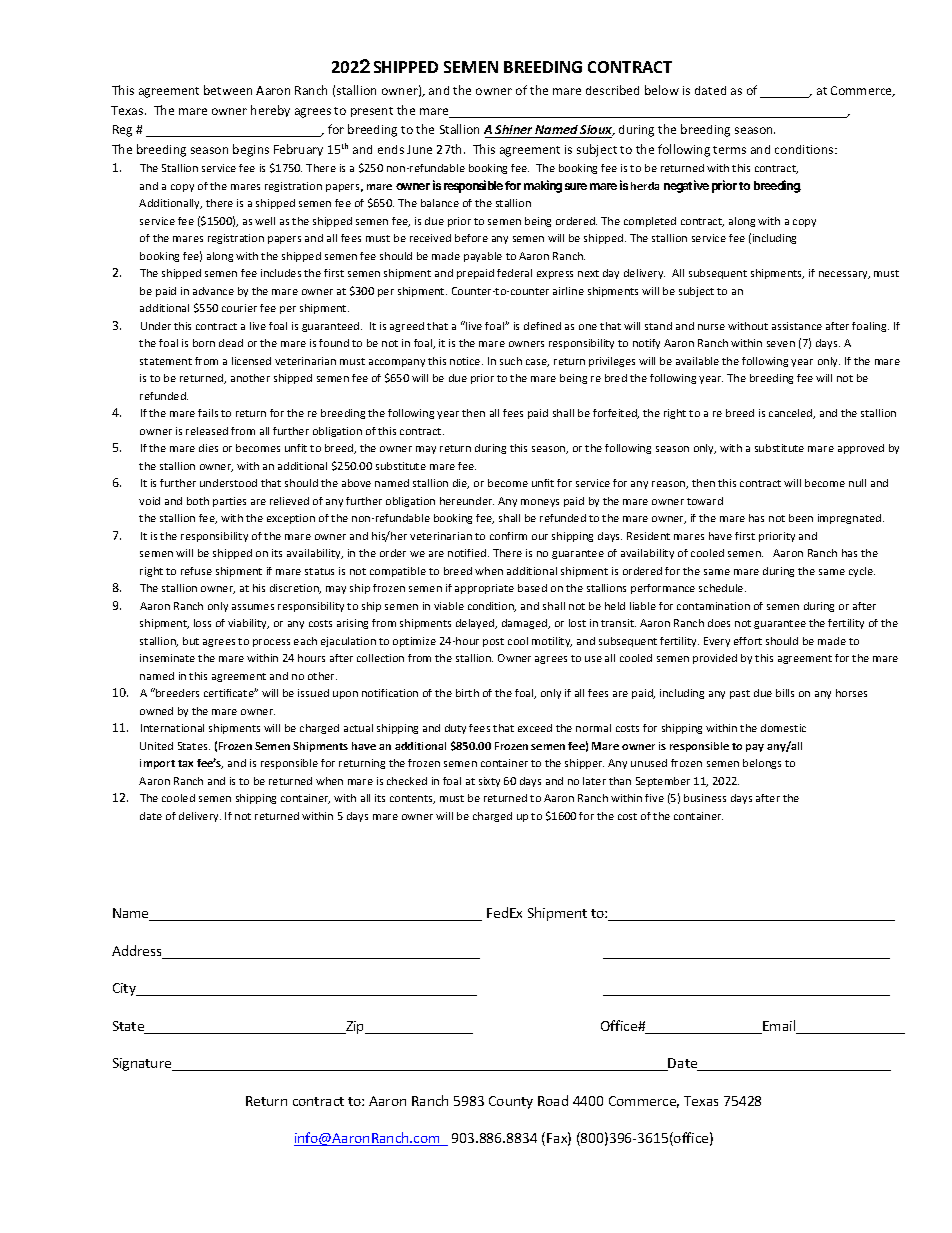  What do you see at coordinates (762, 764) in the image?
I see `belongs` at bounding box center [762, 764].
